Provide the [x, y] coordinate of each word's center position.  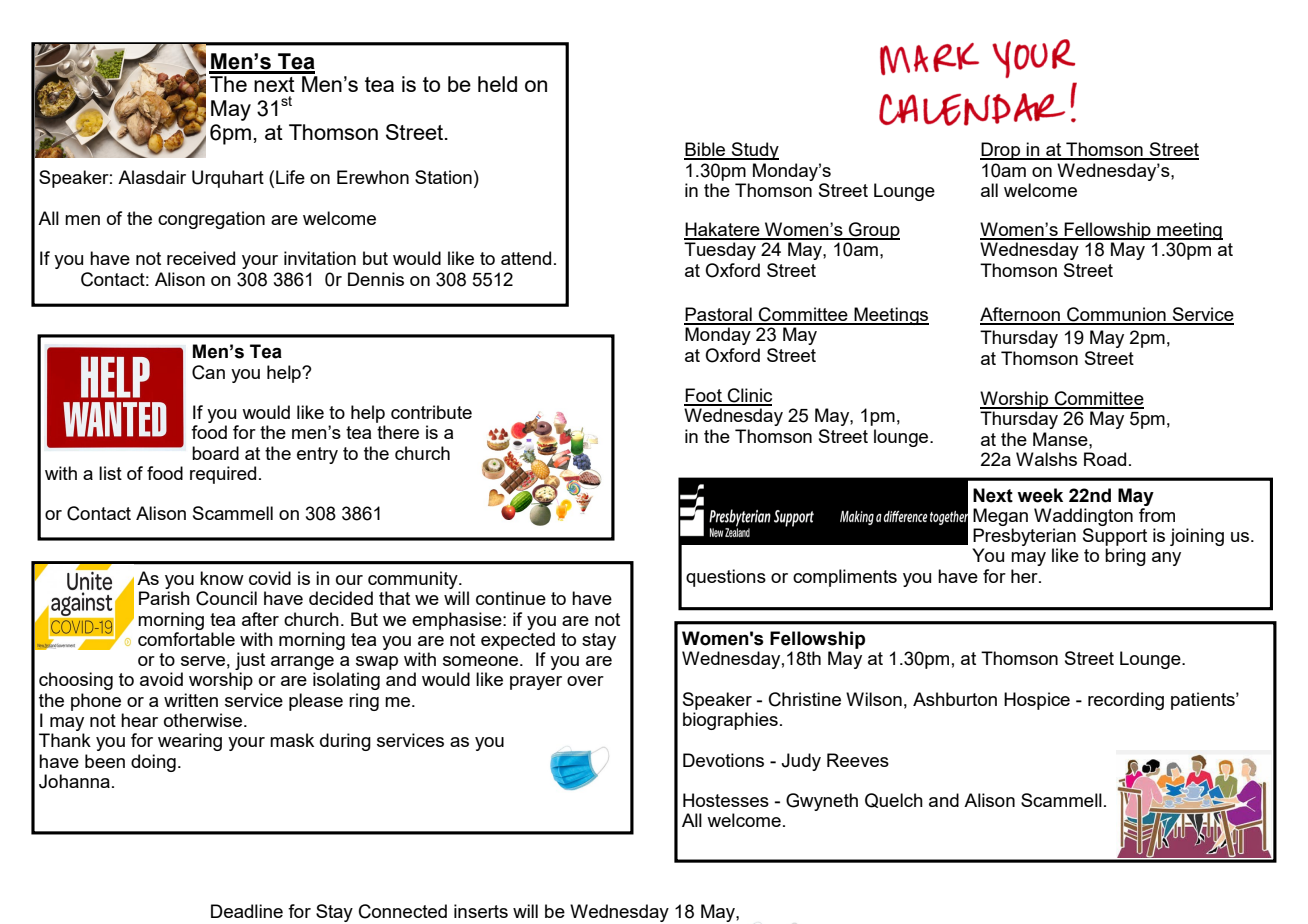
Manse [1061, 439]
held [497, 84]
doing [153, 763]
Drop [1001, 151]
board [215, 453]
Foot [704, 396]
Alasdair [152, 177]
